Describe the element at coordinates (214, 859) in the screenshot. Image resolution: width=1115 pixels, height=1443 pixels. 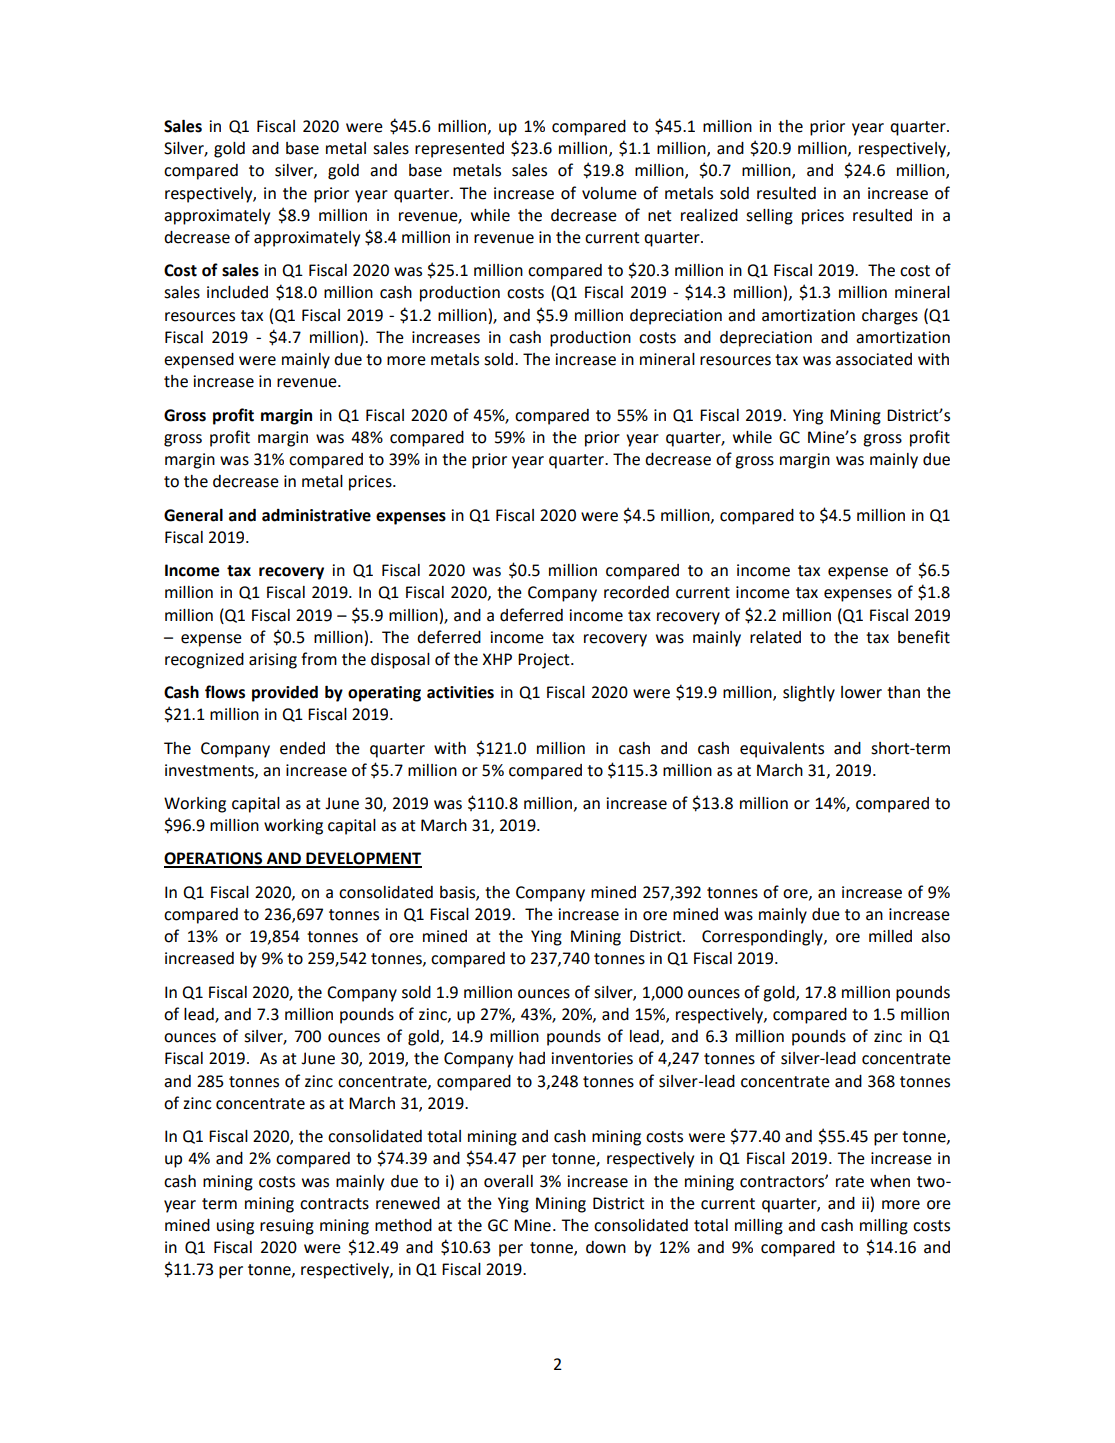
I see `OPERATIONS` at that location.
